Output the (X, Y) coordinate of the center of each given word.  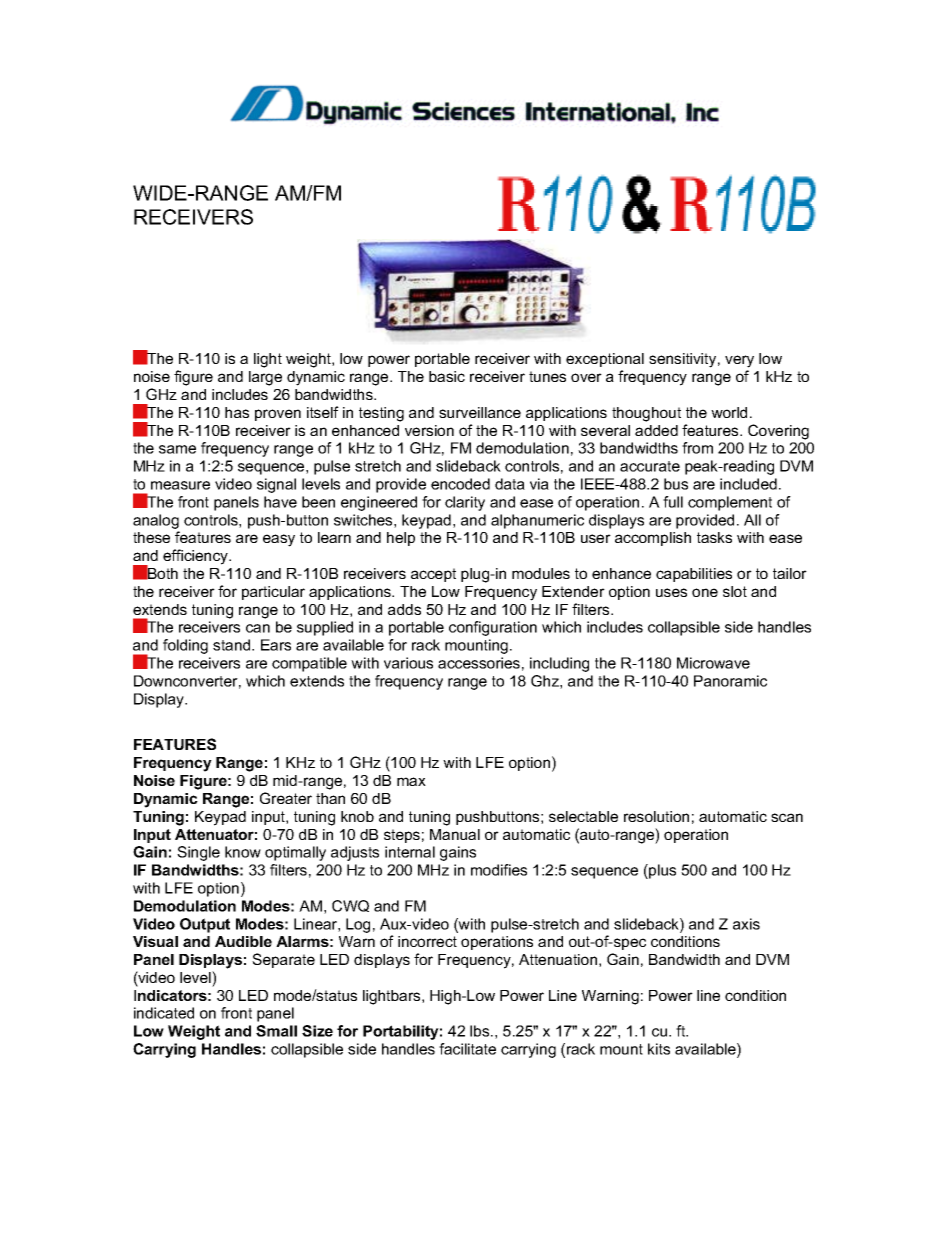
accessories (479, 663)
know (243, 852)
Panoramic (730, 681)
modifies (499, 870)
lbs (481, 1031)
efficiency (197, 557)
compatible (309, 664)
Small (276, 1031)
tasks (714, 537)
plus (661, 871)
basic (447, 376)
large (265, 378)
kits (659, 1049)
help (401, 539)
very (739, 361)
